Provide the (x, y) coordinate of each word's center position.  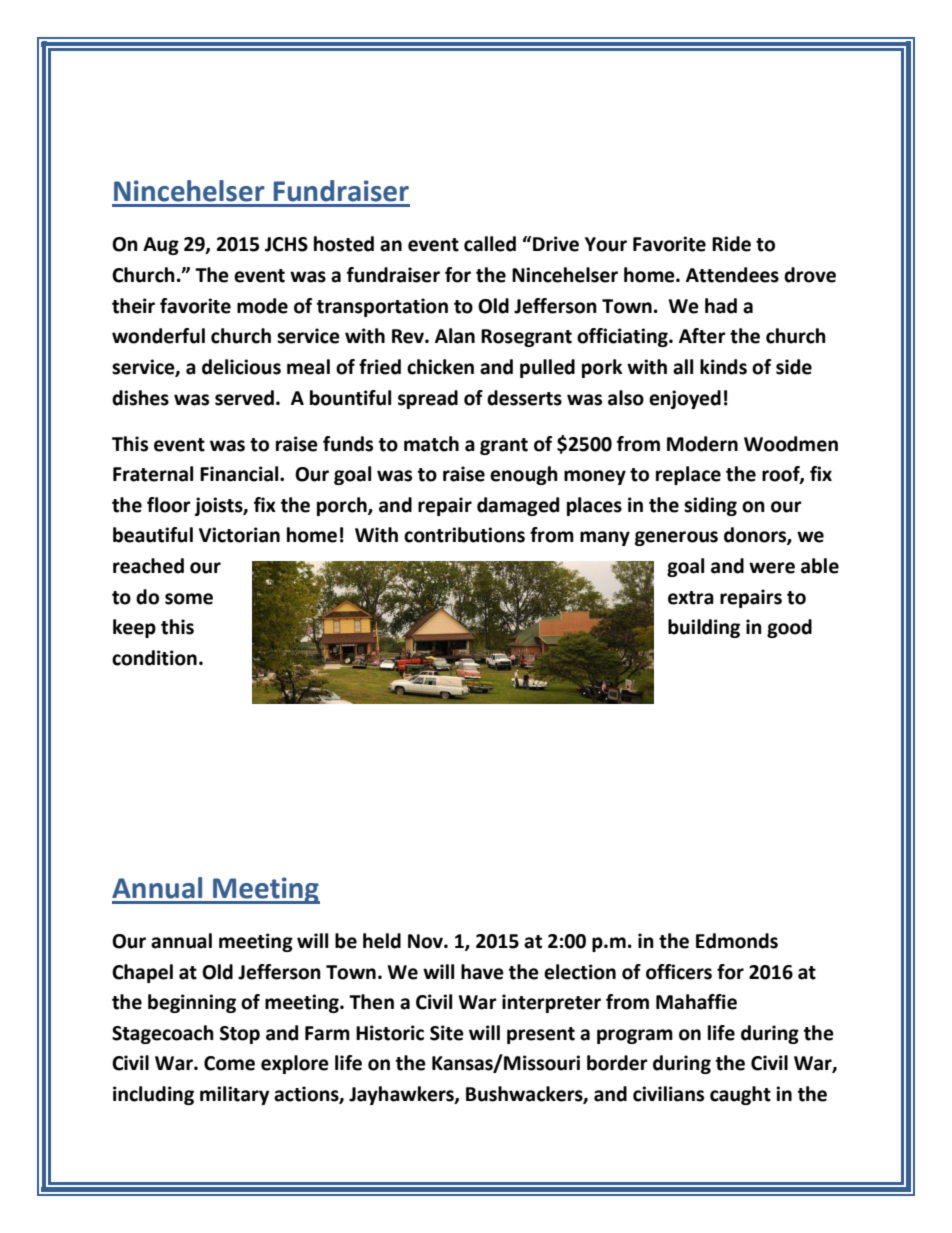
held (382, 941)
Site (447, 1033)
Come (229, 1063)
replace (688, 475)
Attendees (732, 275)
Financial (240, 474)
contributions (464, 535)
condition (154, 658)
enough (524, 475)
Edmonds (737, 941)
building (704, 628)
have (482, 972)
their (133, 306)
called (490, 244)
